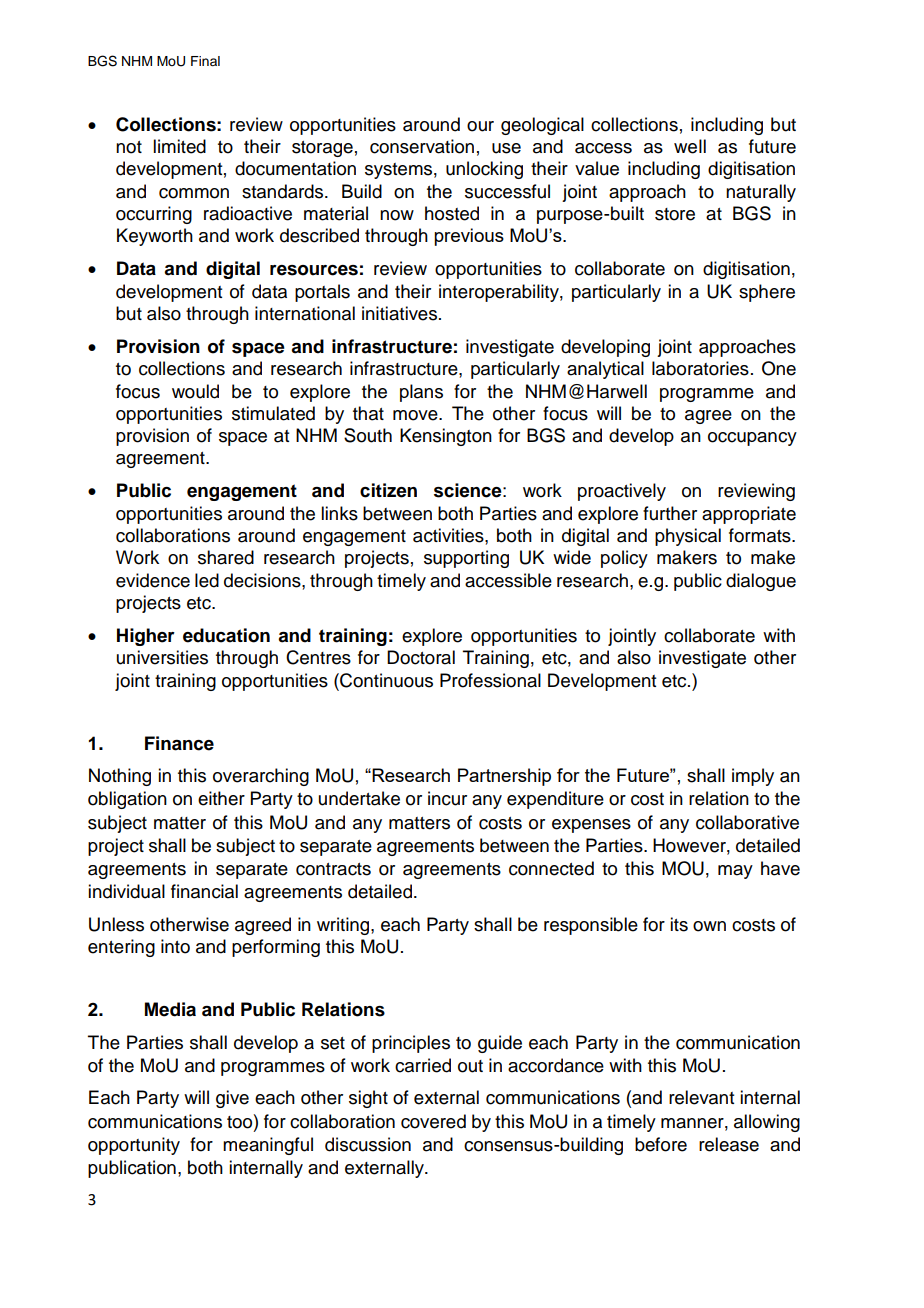 This page has height=1308, width=924. What do you see at coordinates (753, 777) in the page?
I see `imply` at bounding box center [753, 777].
